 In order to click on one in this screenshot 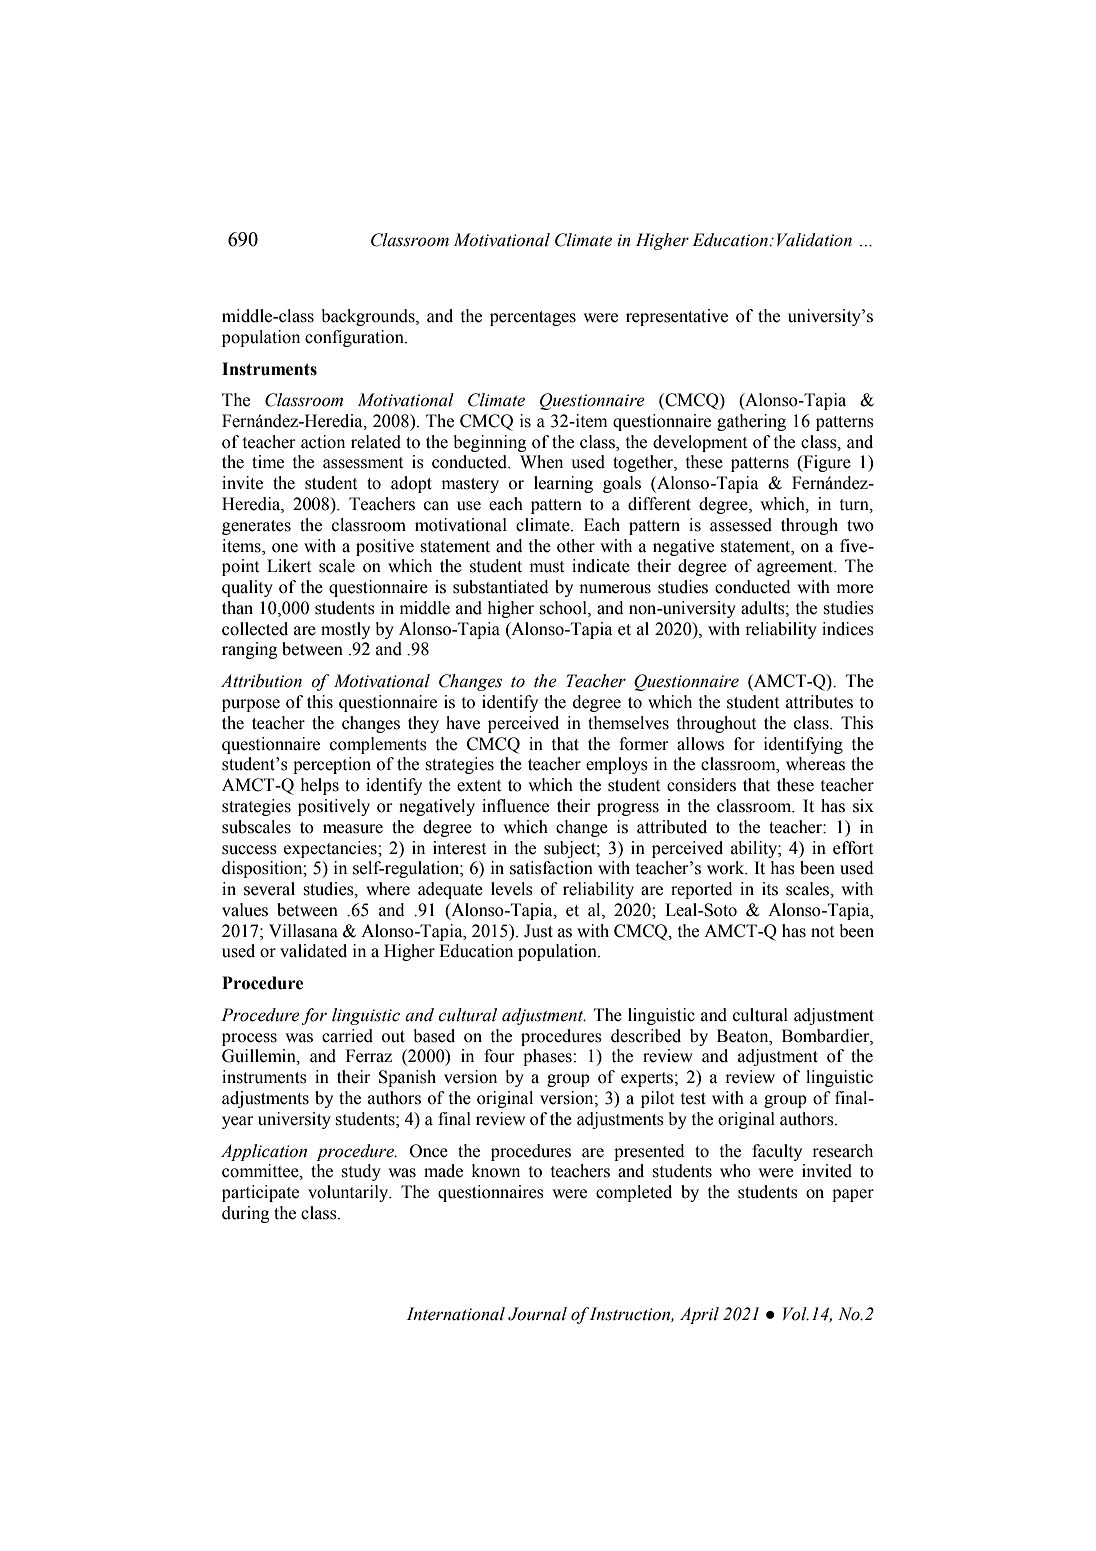, I will do `click(285, 548)`.
